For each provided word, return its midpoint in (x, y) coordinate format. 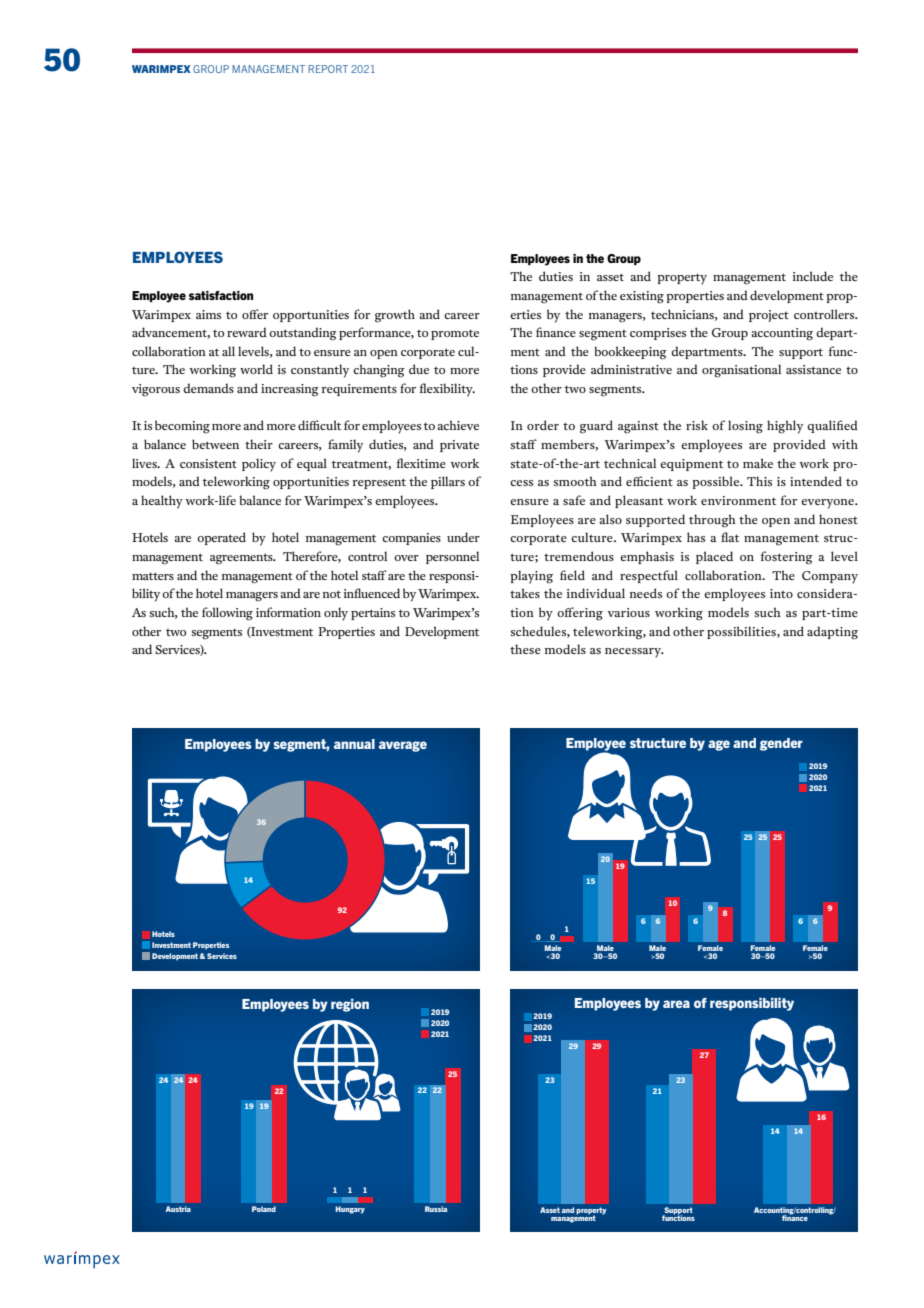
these (525, 649)
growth (395, 316)
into (781, 593)
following (227, 614)
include (813, 276)
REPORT (328, 69)
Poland (264, 1209)
